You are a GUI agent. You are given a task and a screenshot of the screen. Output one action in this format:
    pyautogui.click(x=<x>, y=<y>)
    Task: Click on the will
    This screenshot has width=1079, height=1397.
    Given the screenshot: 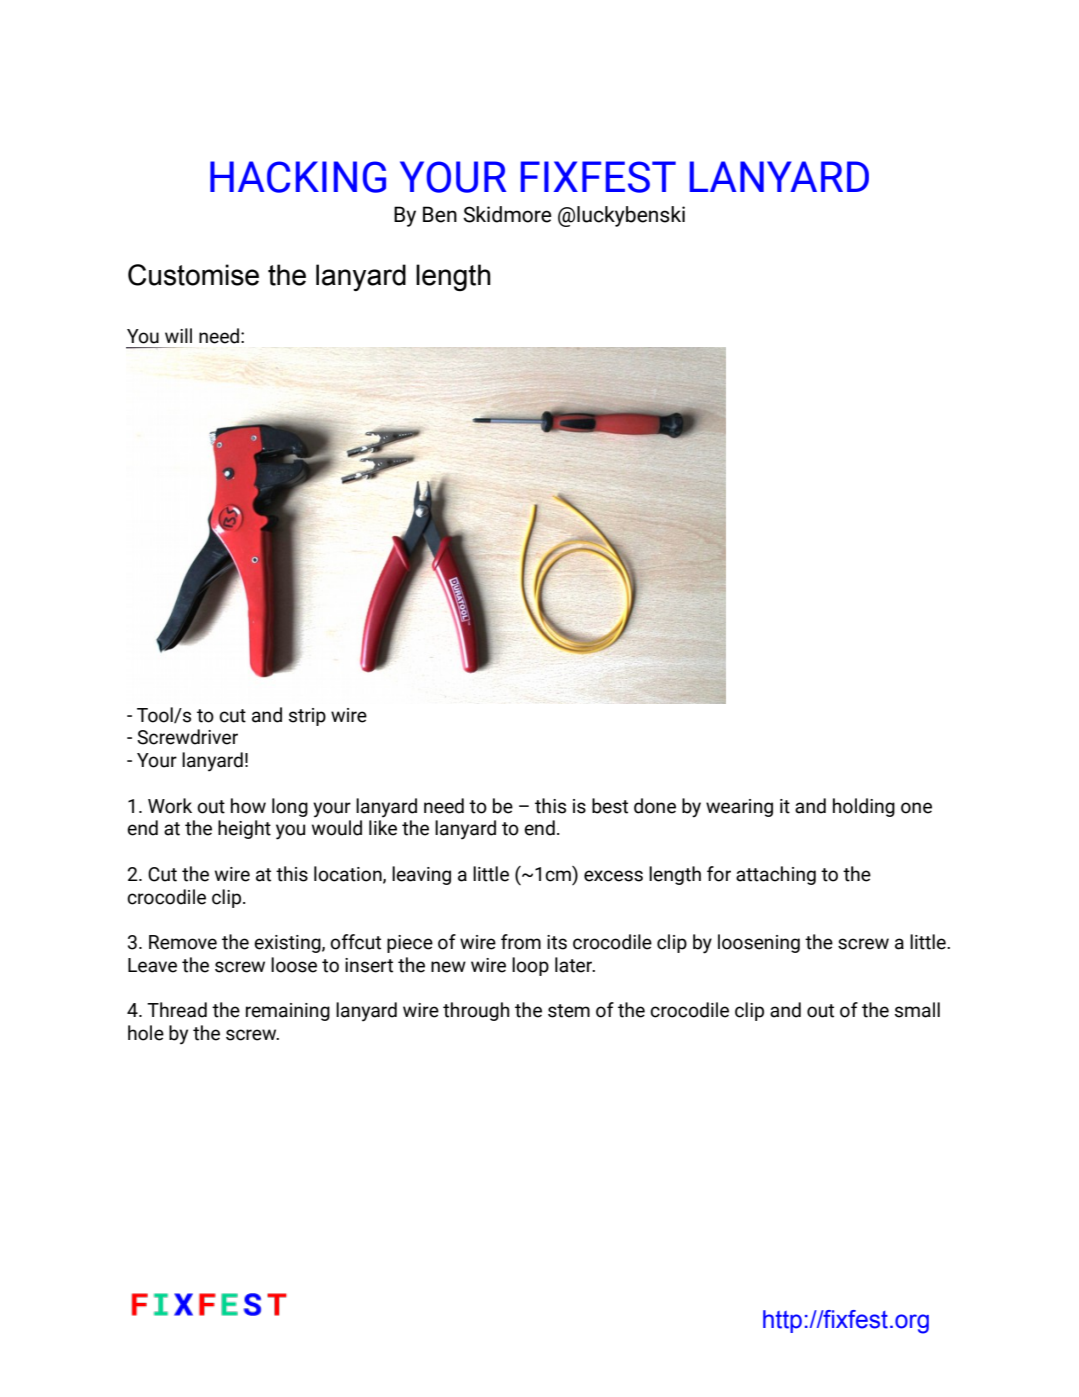 What is the action you would take?
    pyautogui.click(x=178, y=335)
